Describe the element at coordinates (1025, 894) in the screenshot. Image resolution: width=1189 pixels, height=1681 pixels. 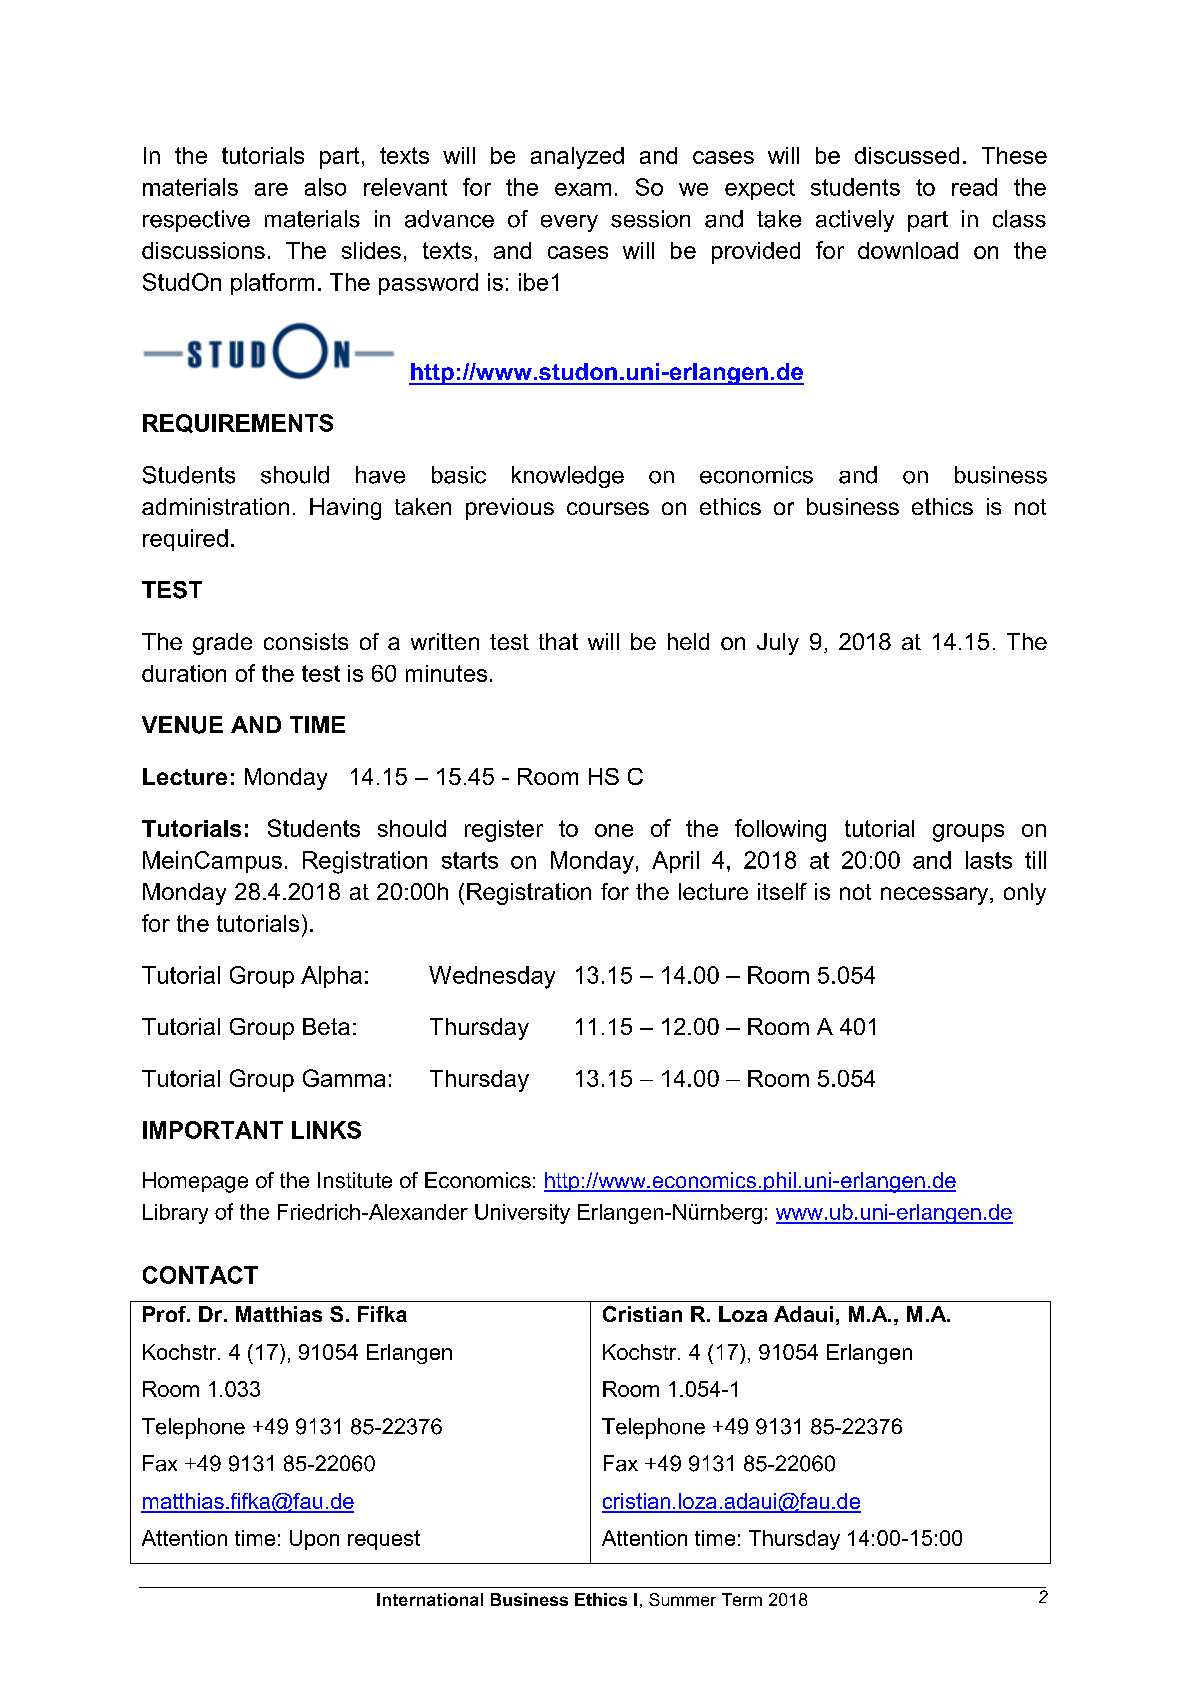
I see `only` at that location.
